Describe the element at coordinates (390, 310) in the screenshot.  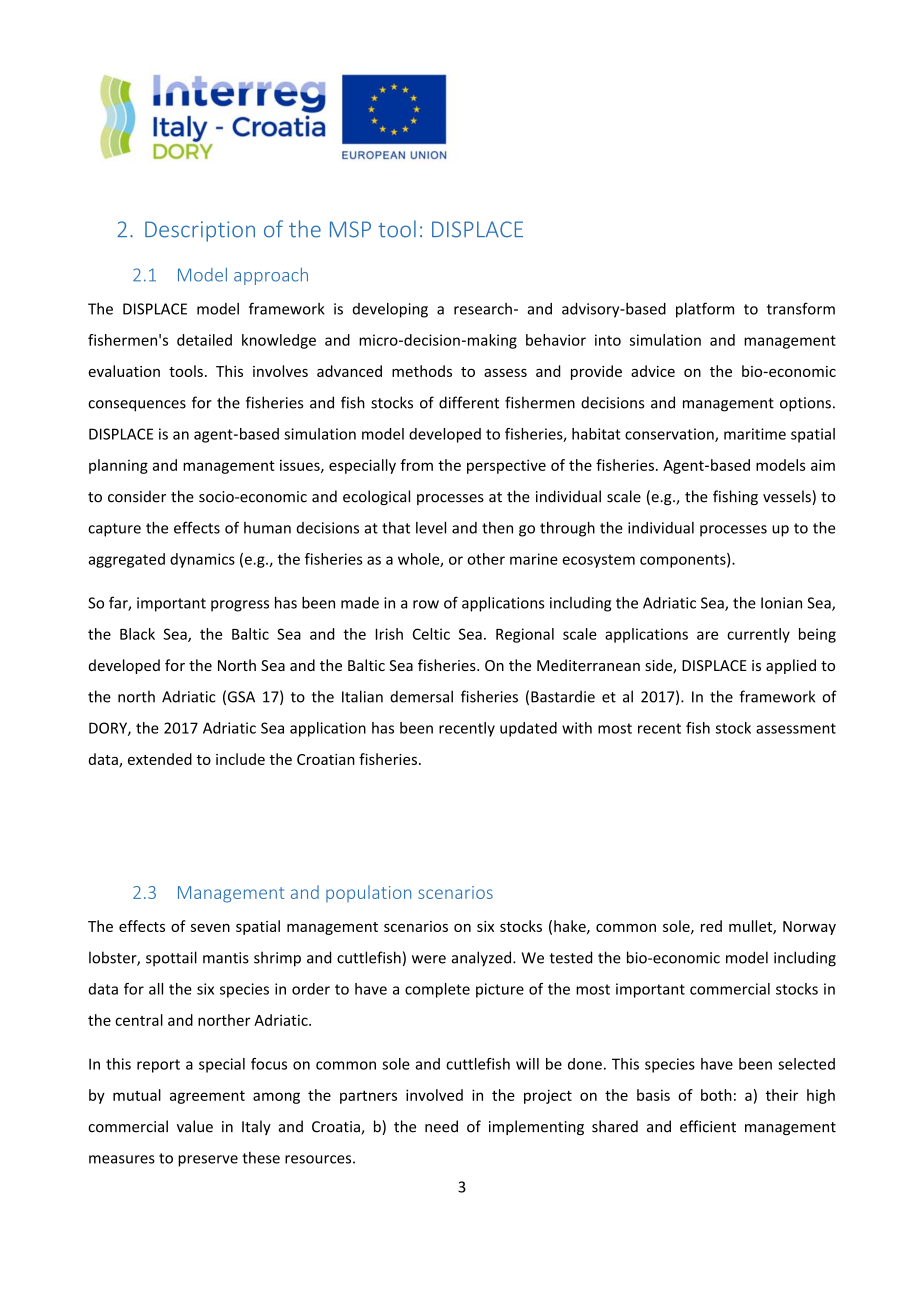
I see `developing` at that location.
